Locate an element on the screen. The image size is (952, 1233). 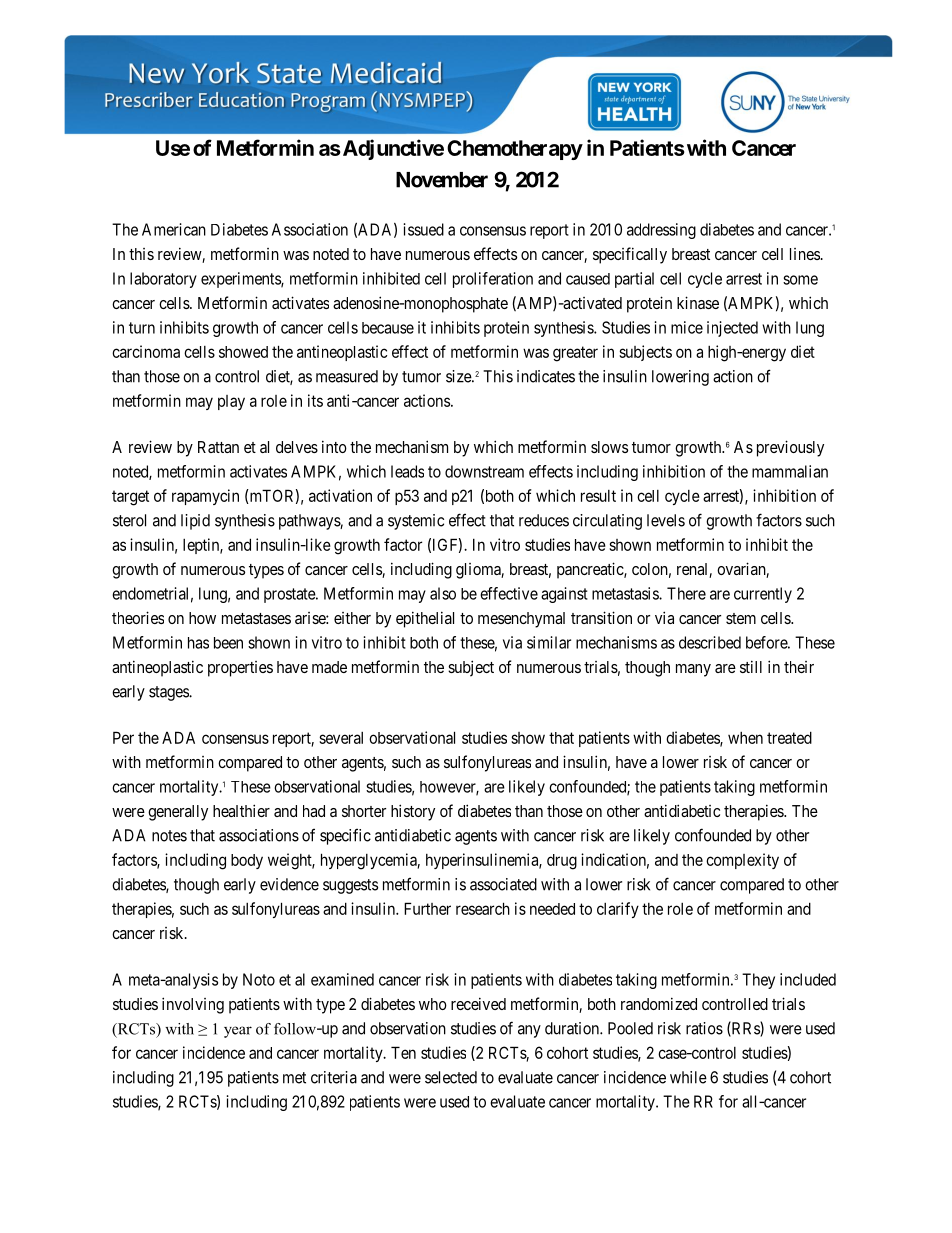
addressing is located at coordinates (661, 231).
